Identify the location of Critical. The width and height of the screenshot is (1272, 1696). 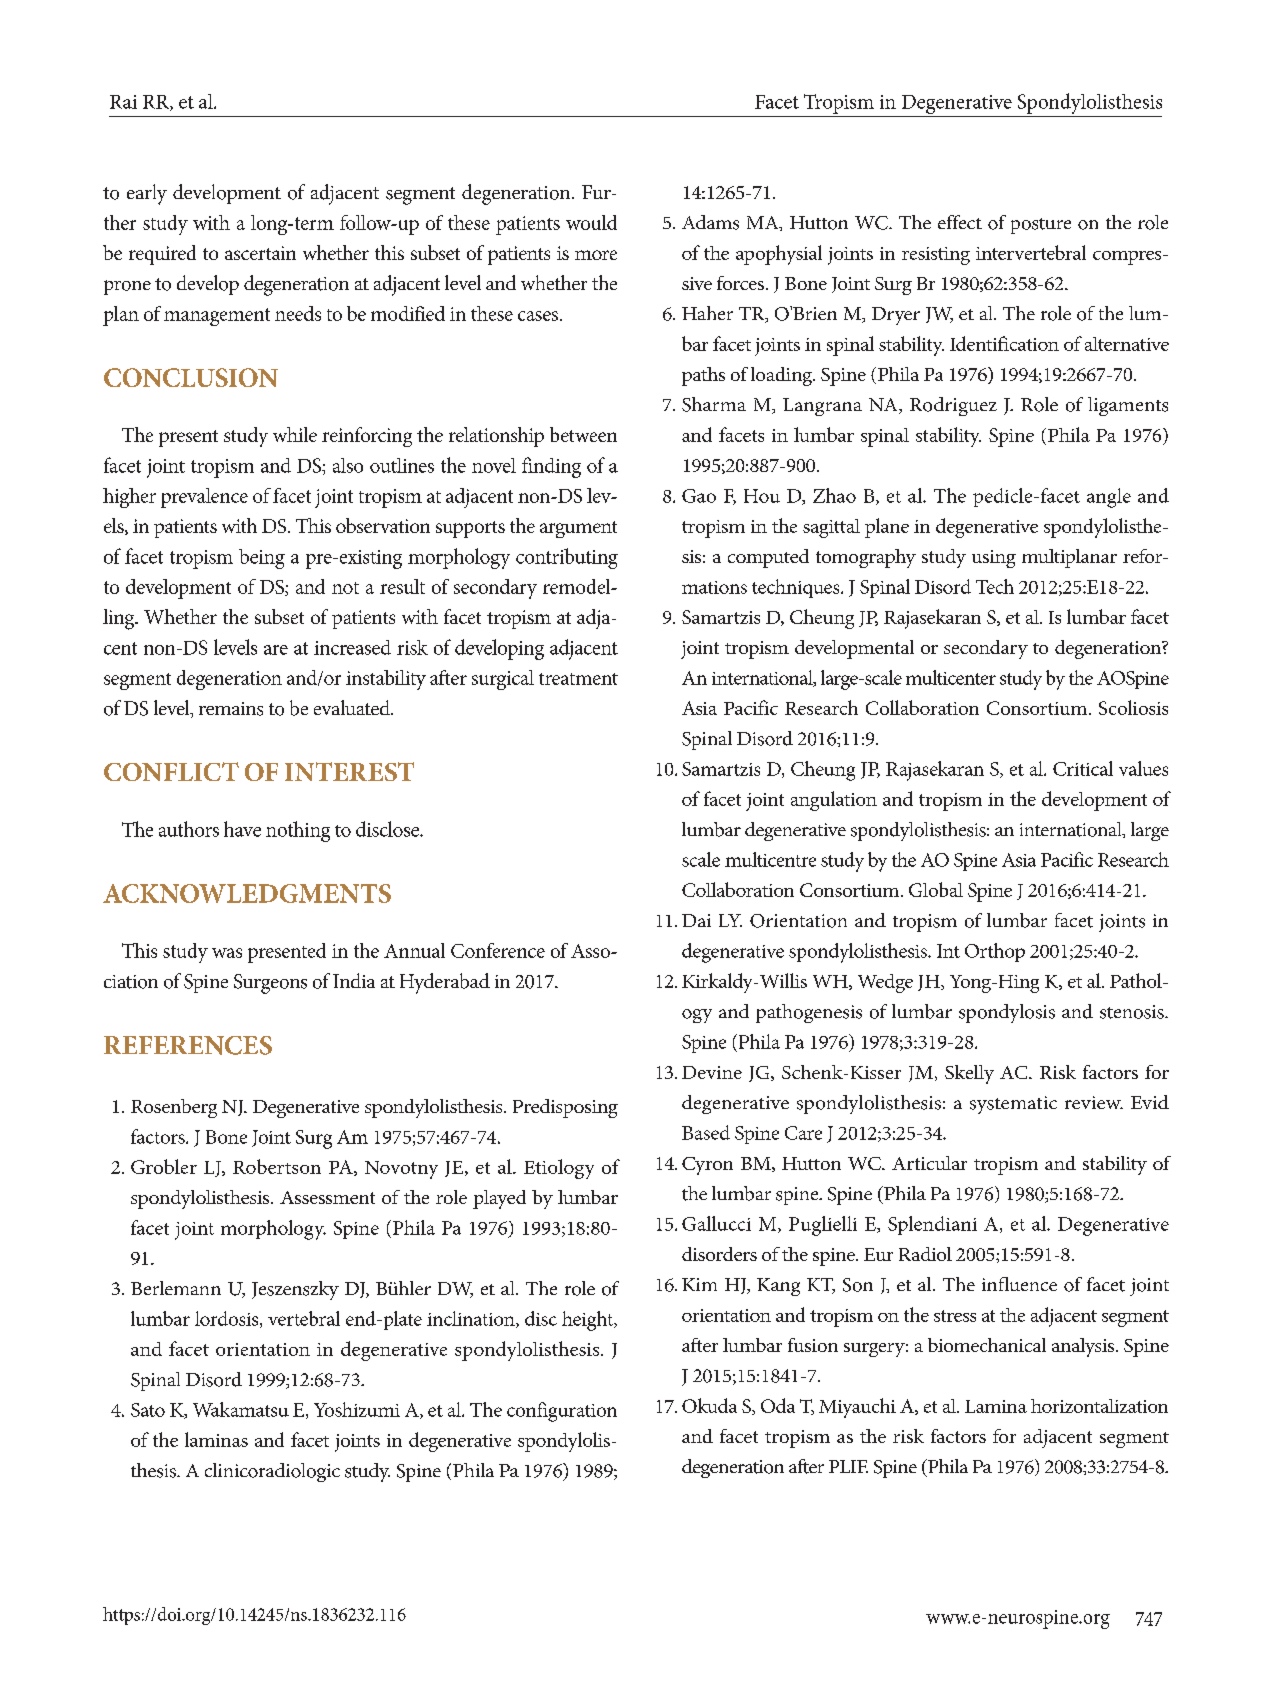
(1083, 768).
